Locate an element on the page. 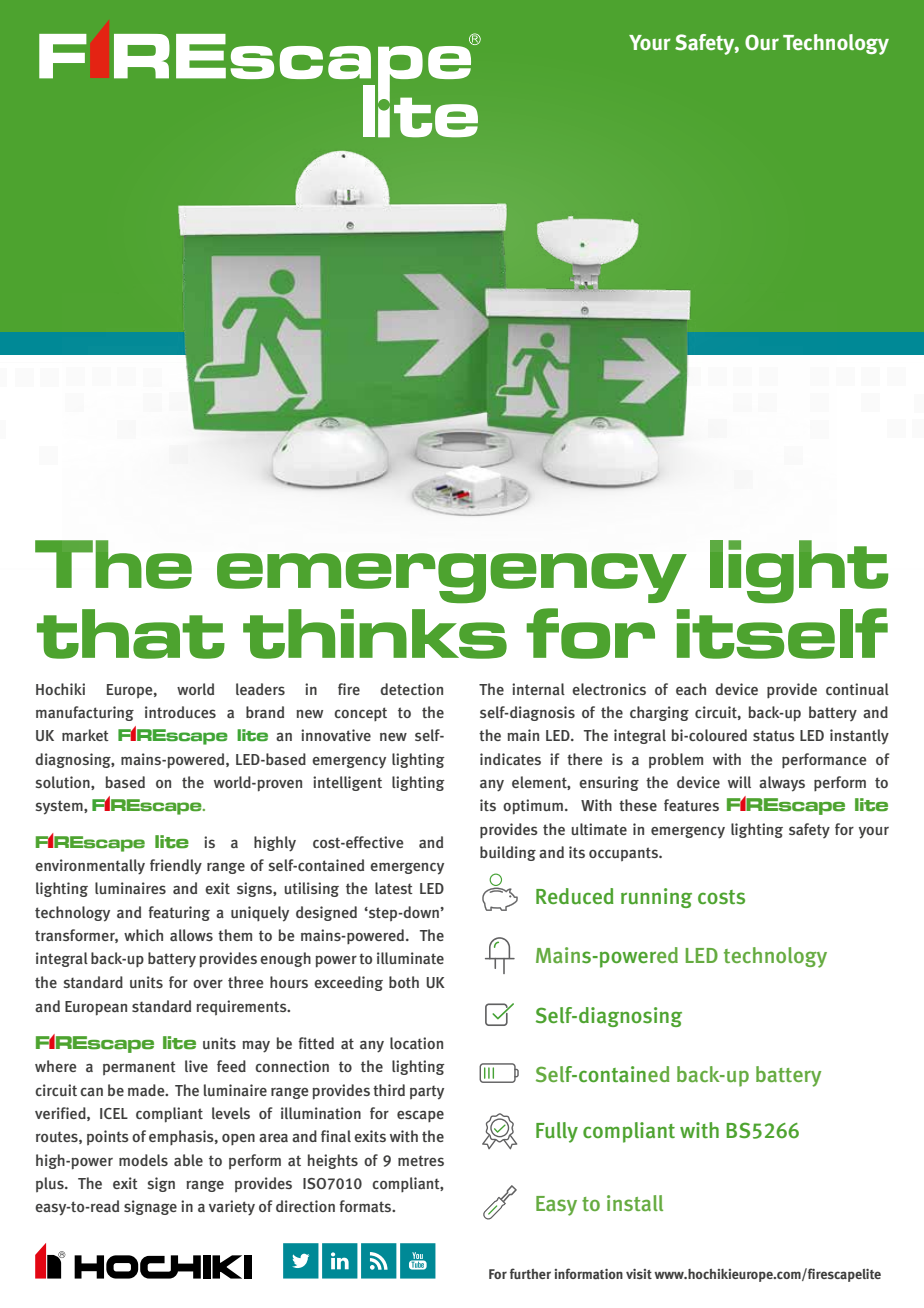 The height and width of the page is (1308, 924). each is located at coordinates (691, 689).
